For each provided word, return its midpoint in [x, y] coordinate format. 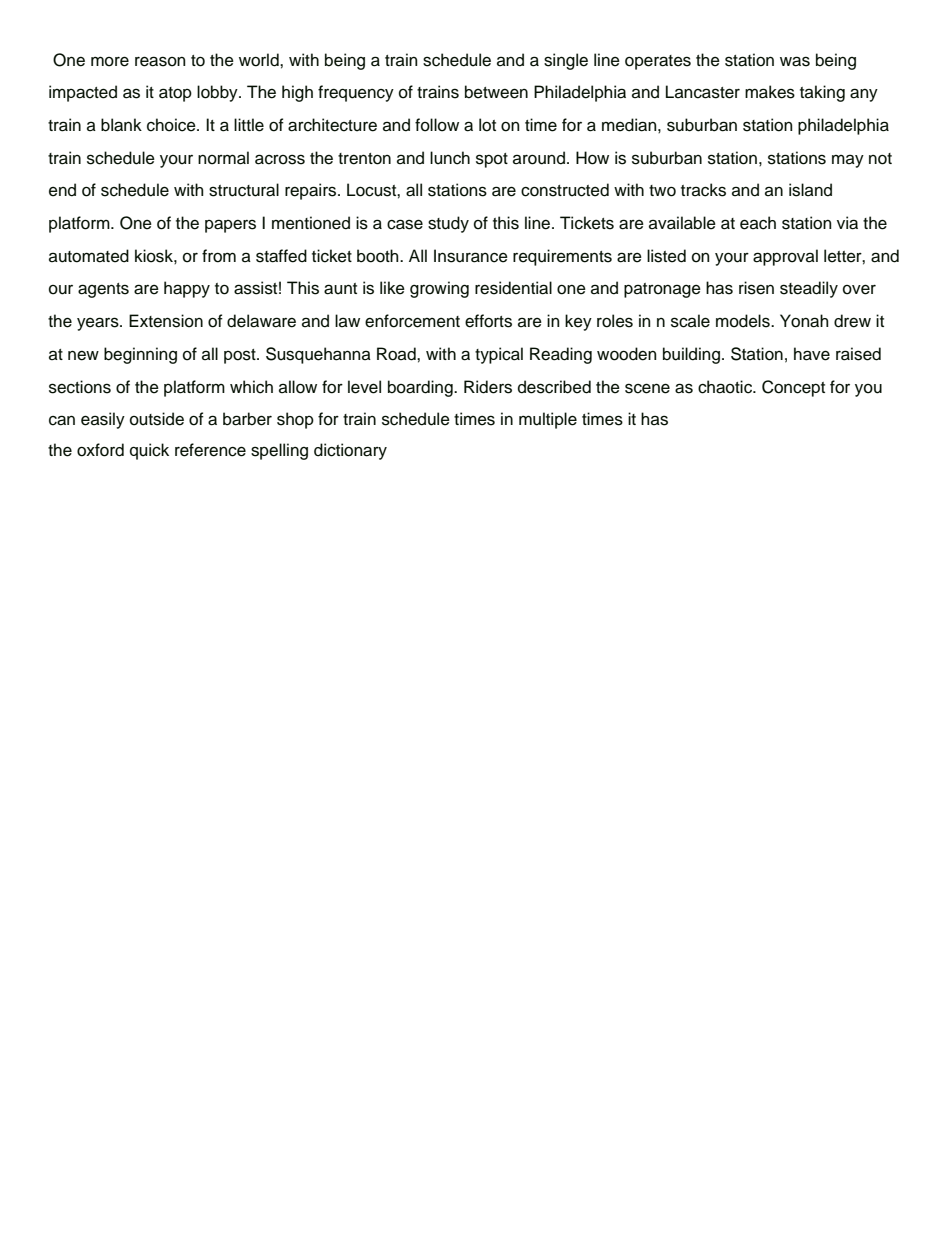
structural [244, 190]
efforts [488, 321]
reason [160, 61]
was [795, 61]
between [496, 92]
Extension [166, 321]
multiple [548, 420]
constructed [565, 190]
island [810, 190]
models [744, 321]
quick [149, 451]
